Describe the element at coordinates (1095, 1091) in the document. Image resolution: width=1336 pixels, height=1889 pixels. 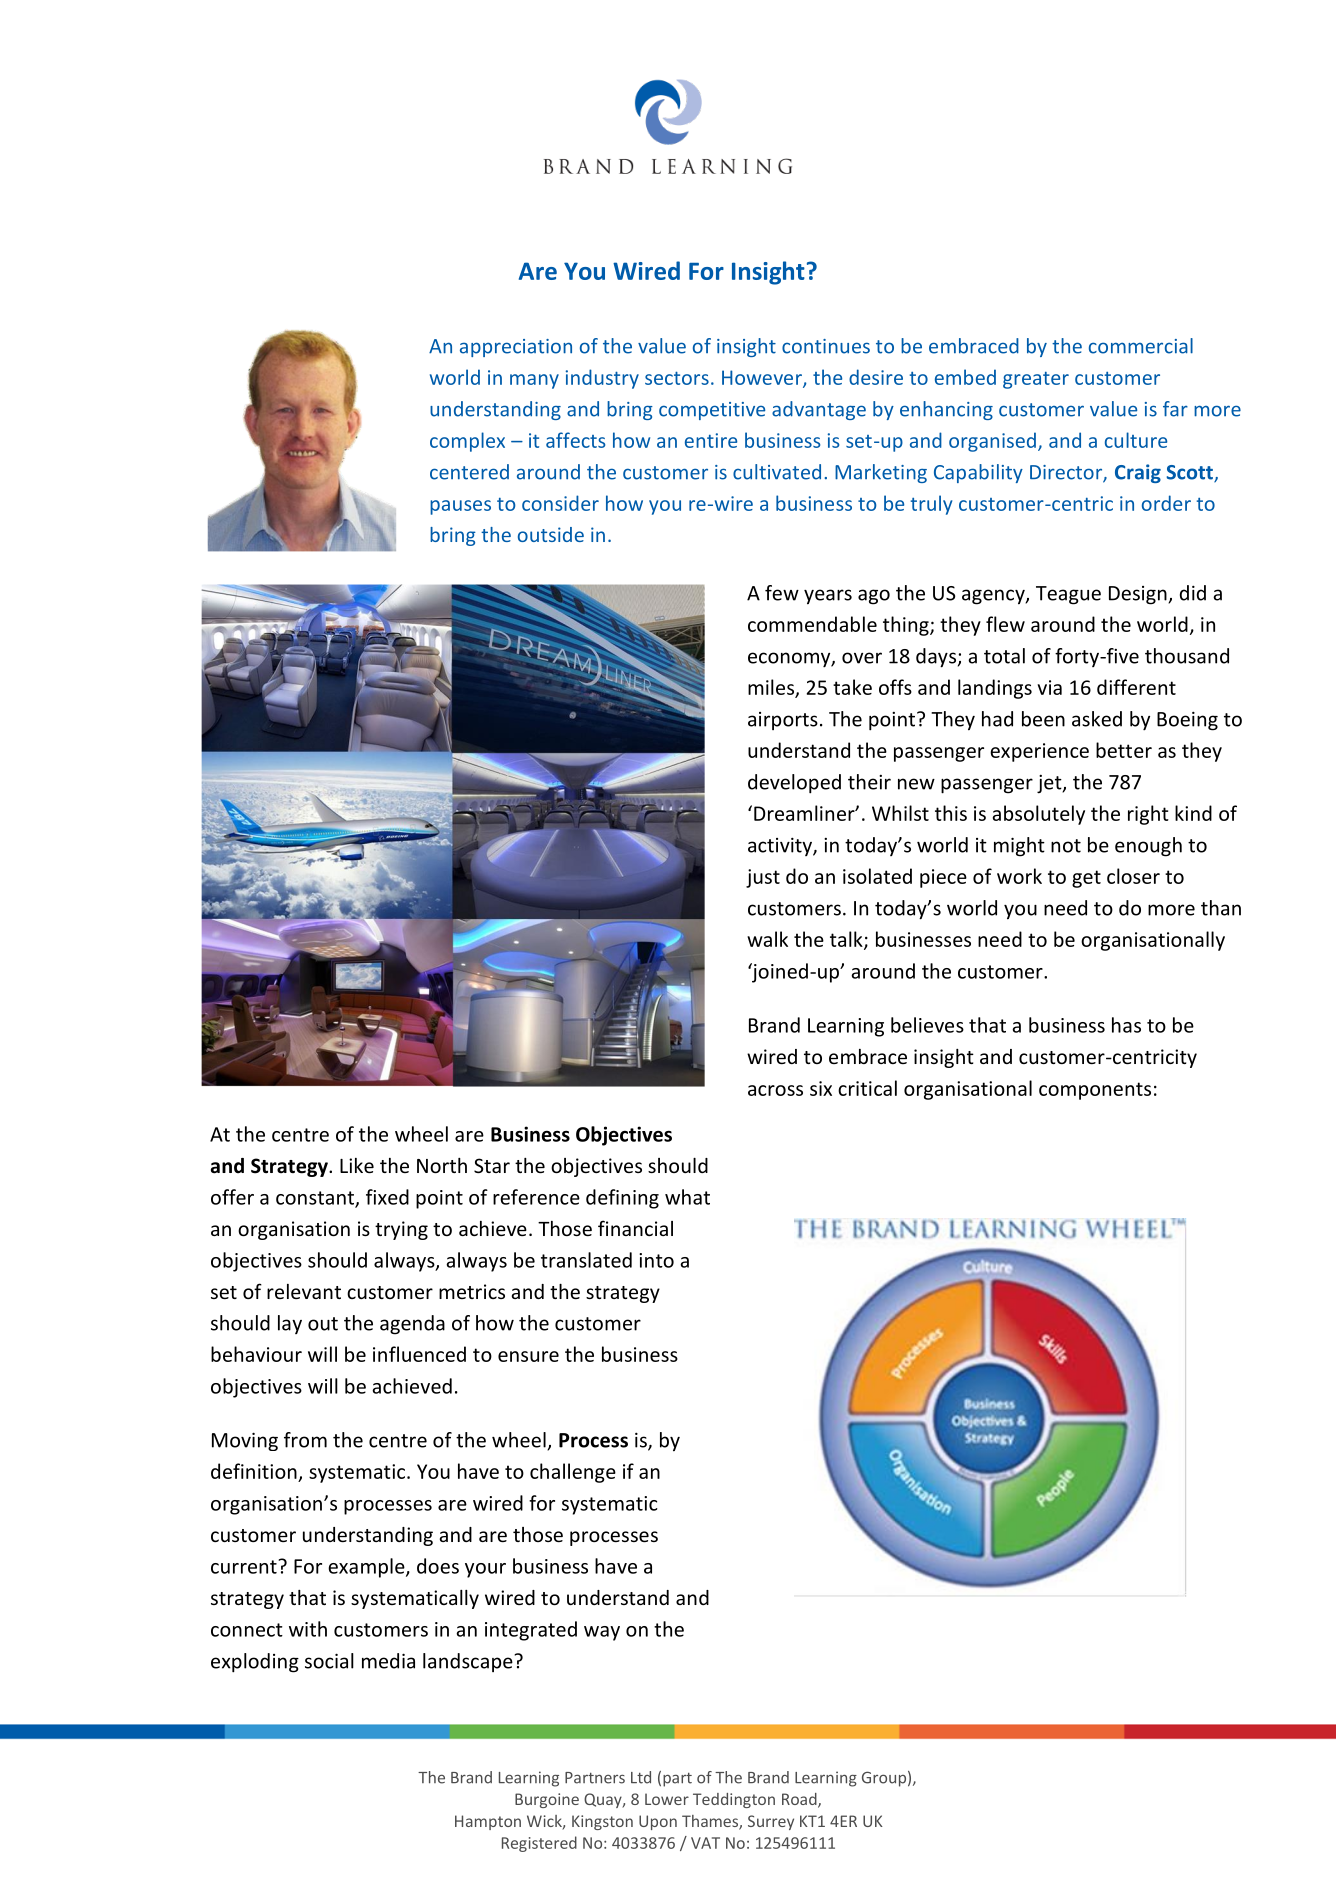
I see `components` at that location.
